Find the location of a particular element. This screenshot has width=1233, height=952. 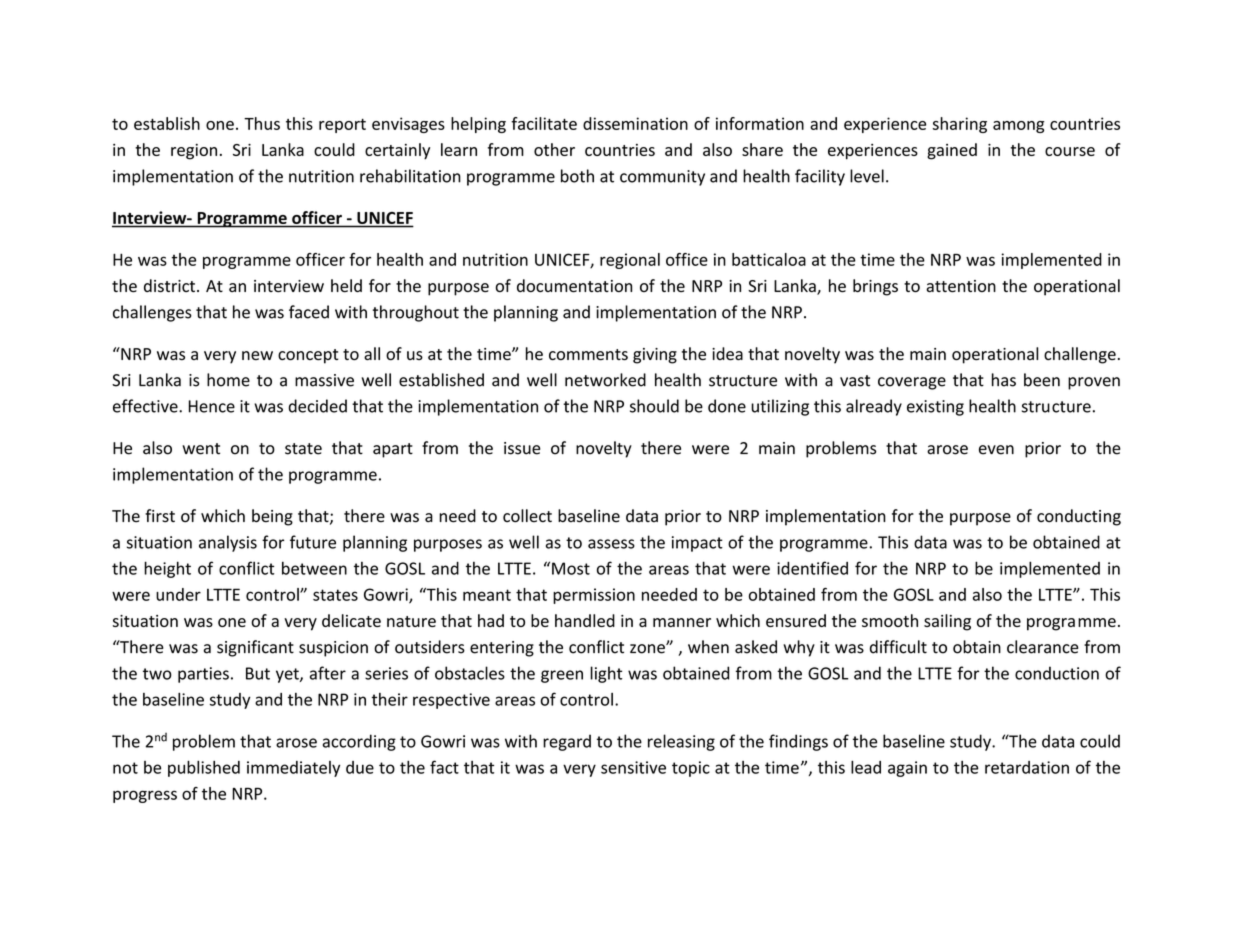

Thus is located at coordinates (262, 123).
